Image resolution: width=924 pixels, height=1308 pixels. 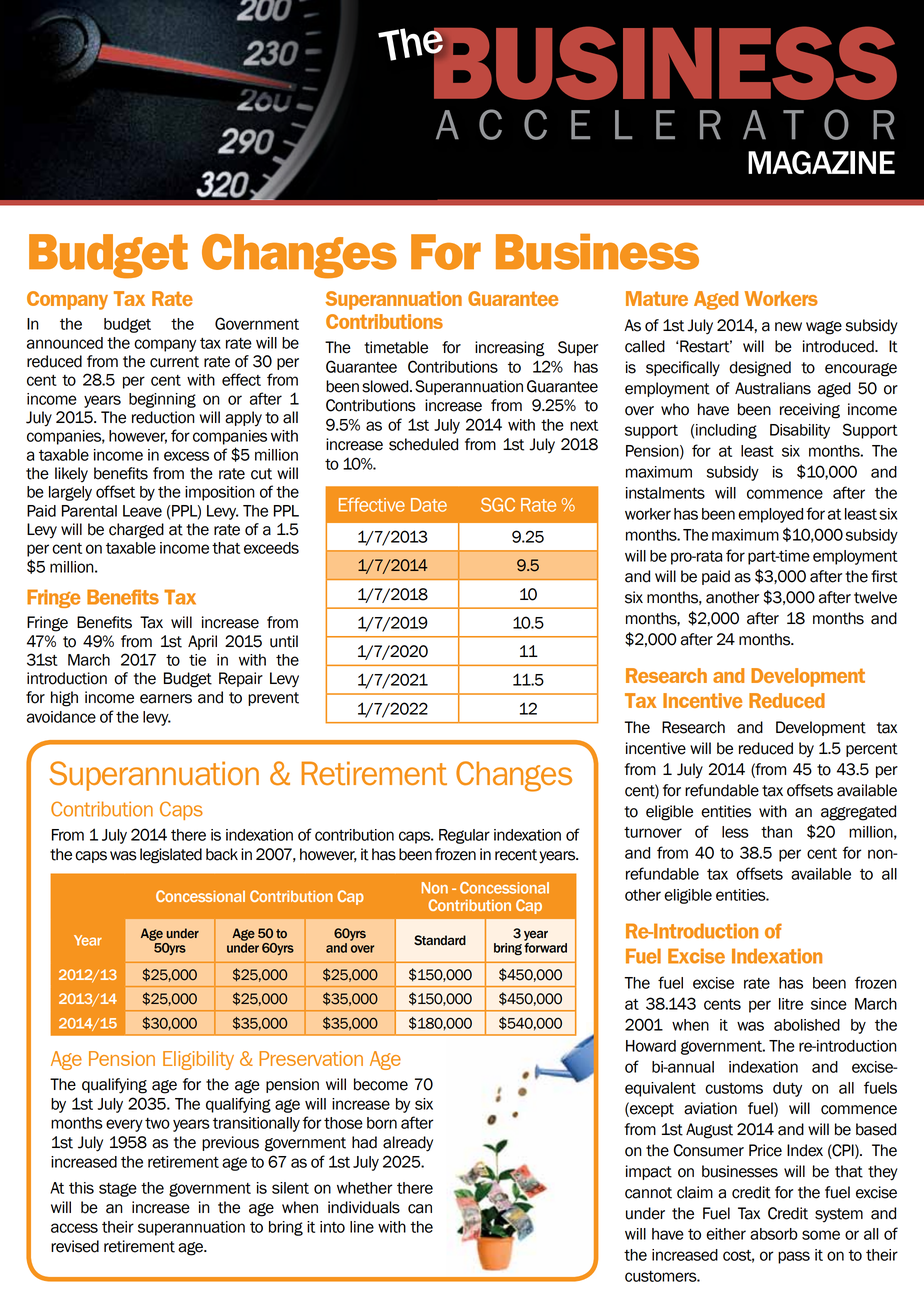 What do you see at coordinates (186, 456) in the document?
I see `excess` at bounding box center [186, 456].
